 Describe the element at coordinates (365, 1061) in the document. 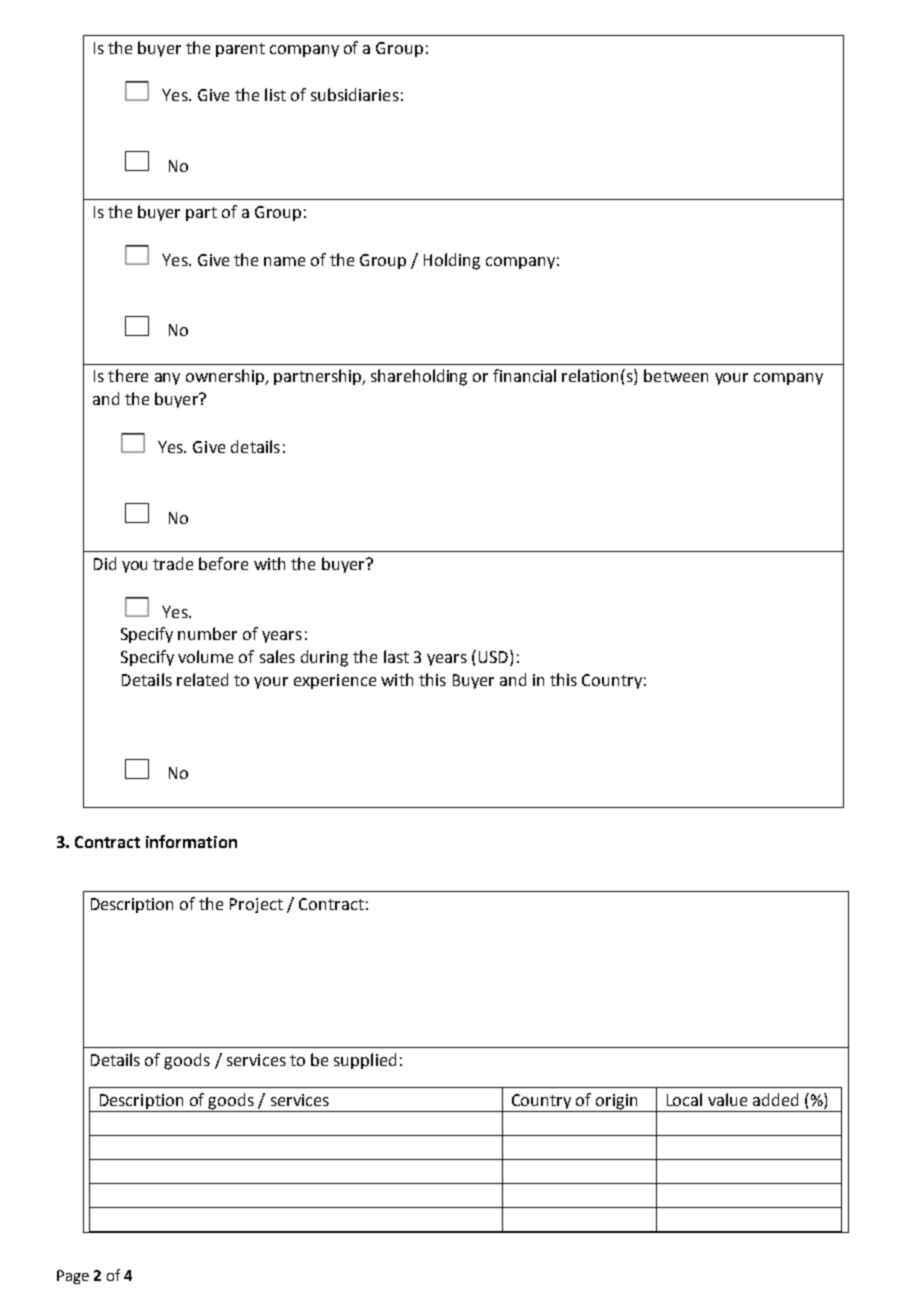

I see `supplied` at that location.
